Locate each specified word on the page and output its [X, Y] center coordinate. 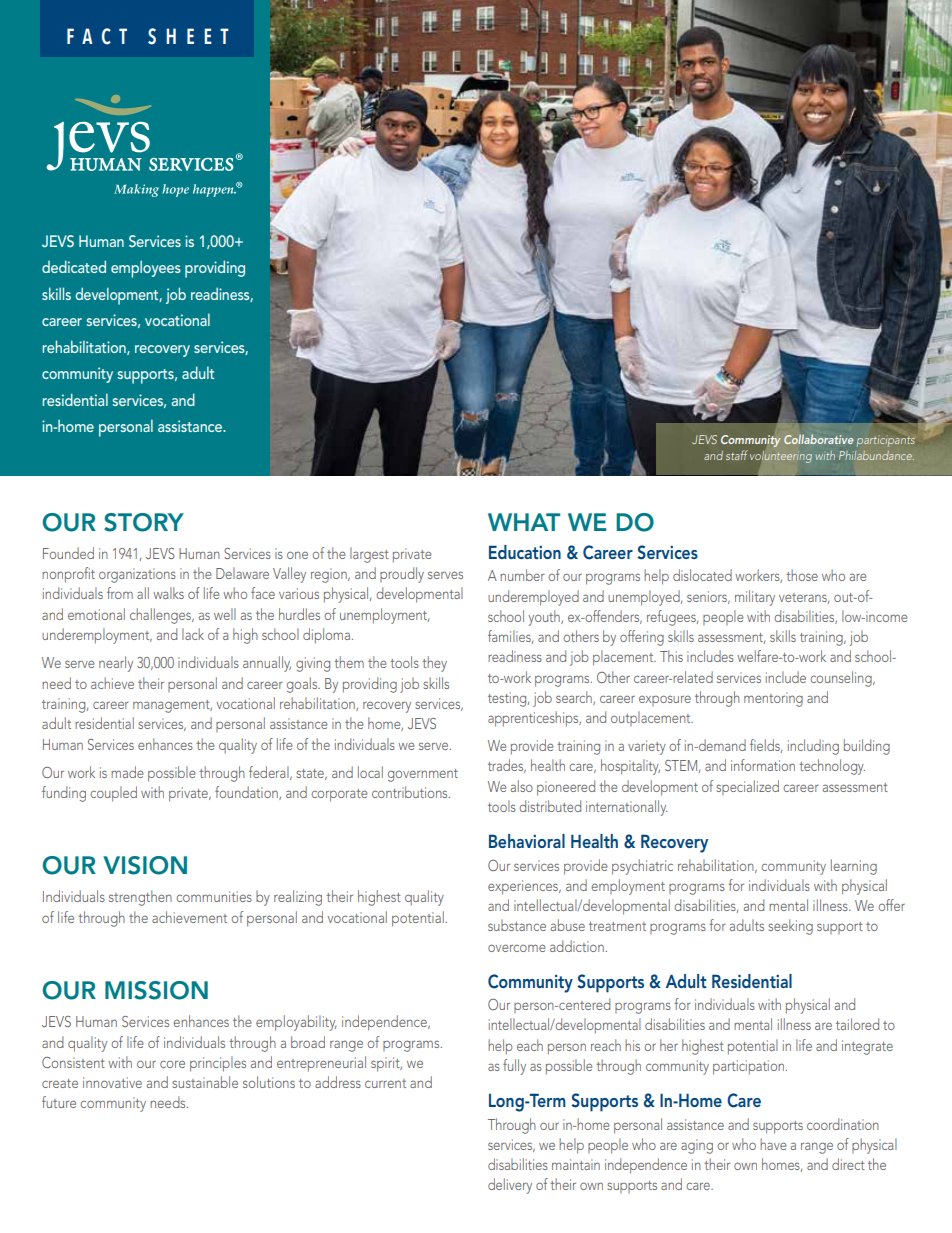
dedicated [74, 266]
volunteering [781, 457]
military [755, 598]
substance [517, 925]
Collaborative [818, 439]
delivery [510, 1186]
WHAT [524, 522]
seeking [790, 927]
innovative [112, 1082]
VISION [145, 865]
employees [146, 269]
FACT [97, 36]
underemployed [533, 598]
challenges [161, 616]
